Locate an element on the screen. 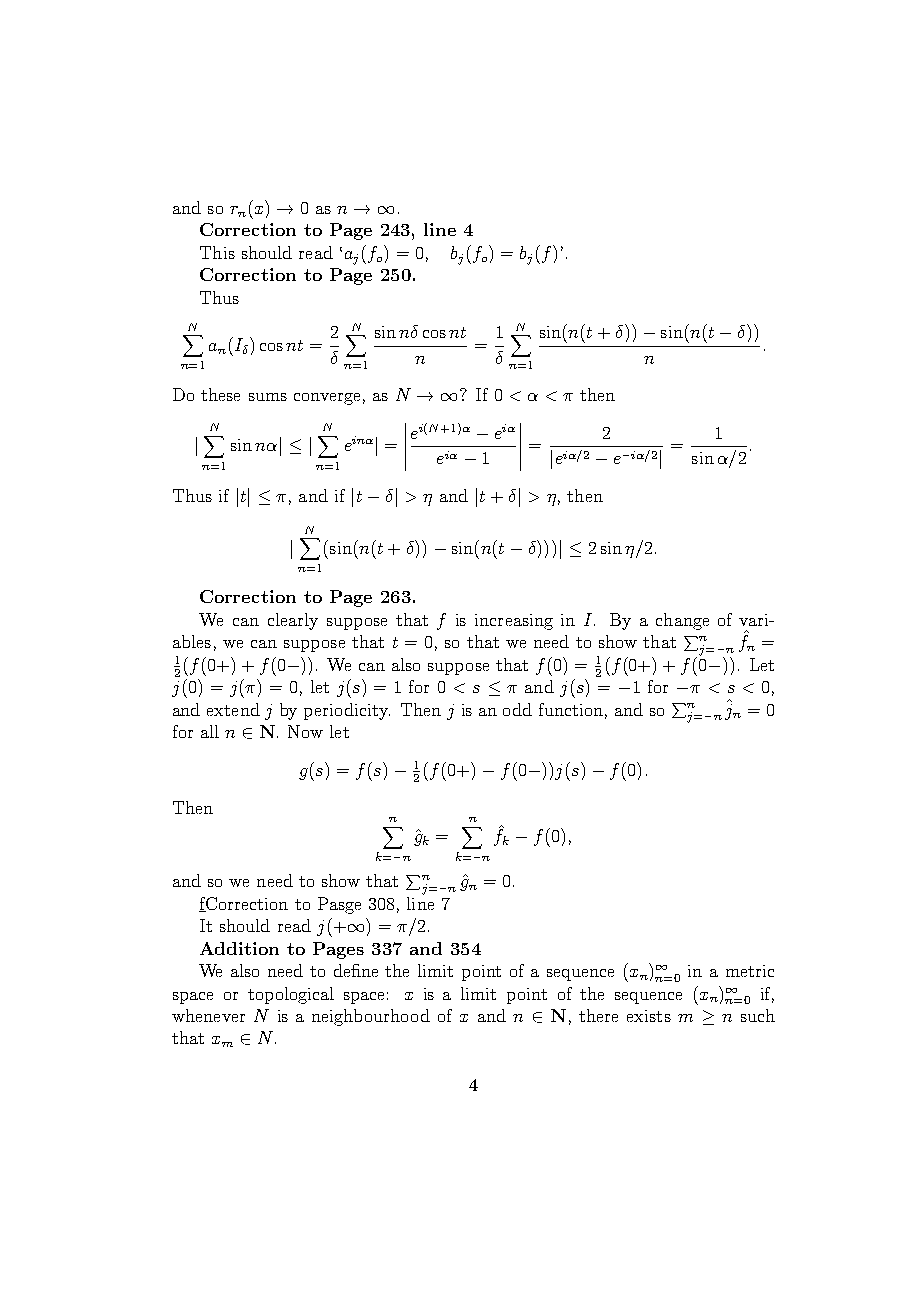 The image size is (924, 1308). Now is located at coordinates (305, 731).
